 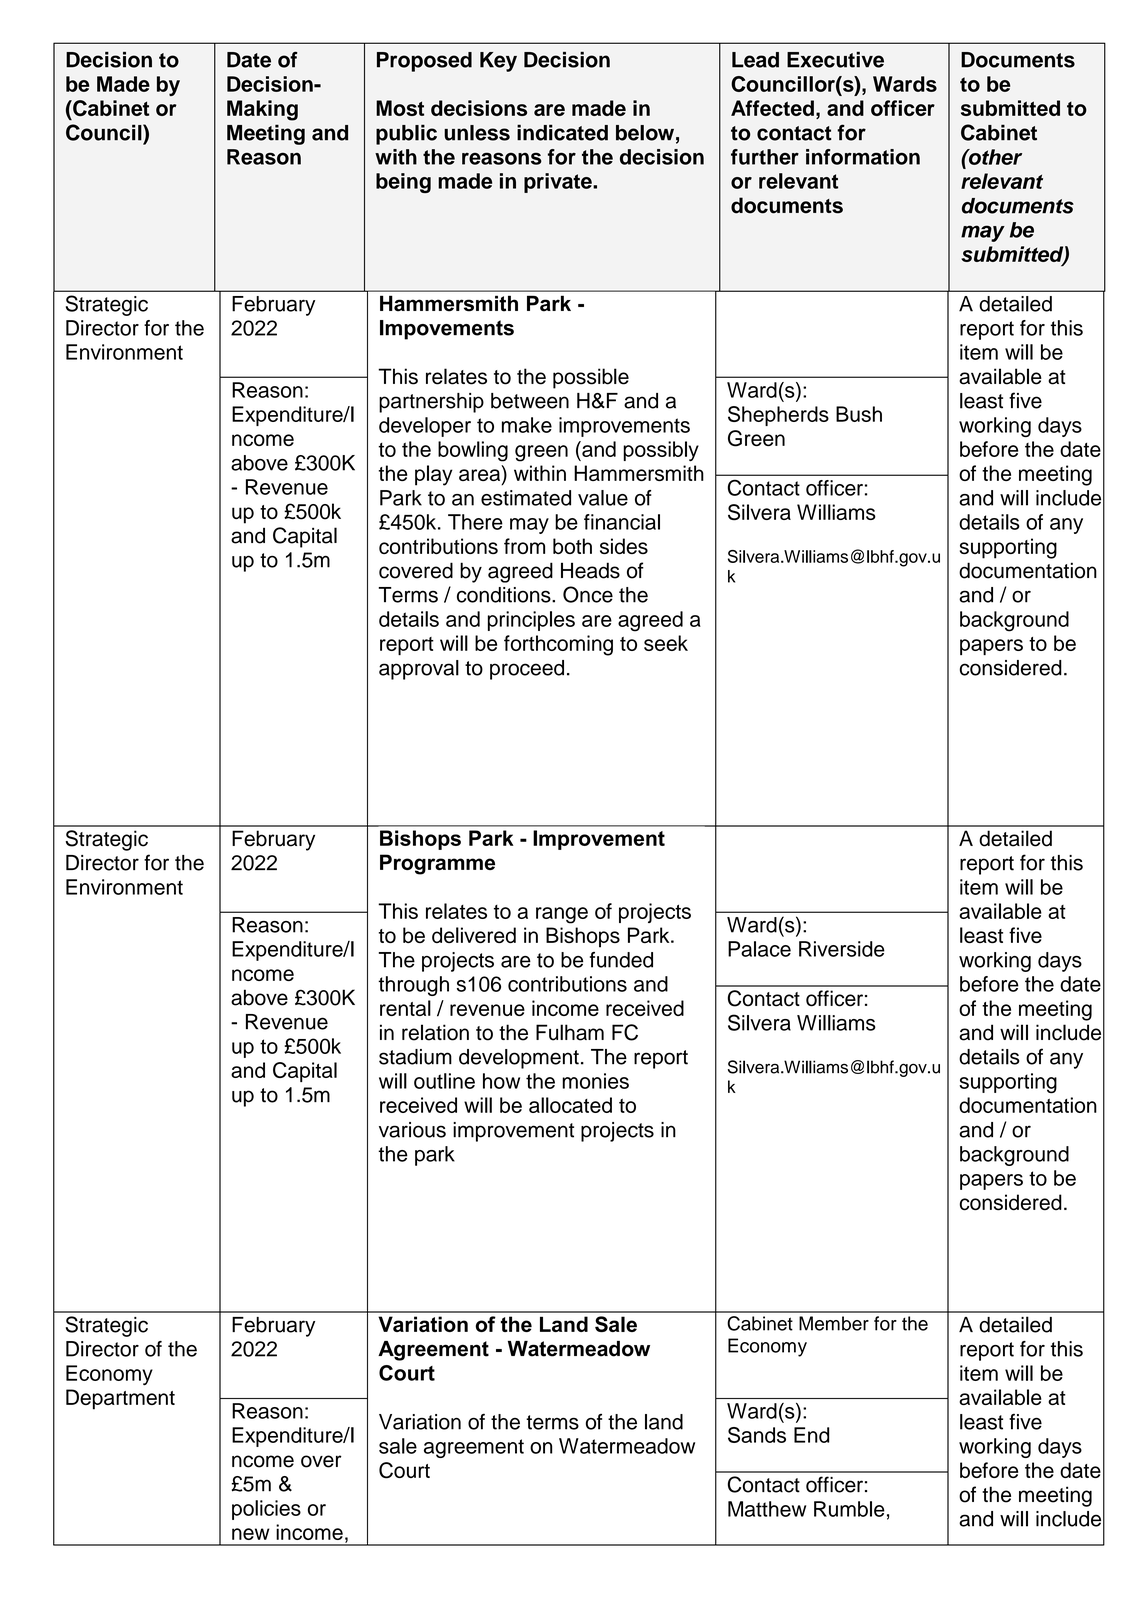 What do you see at coordinates (666, 643) in the screenshot?
I see `seek` at bounding box center [666, 643].
